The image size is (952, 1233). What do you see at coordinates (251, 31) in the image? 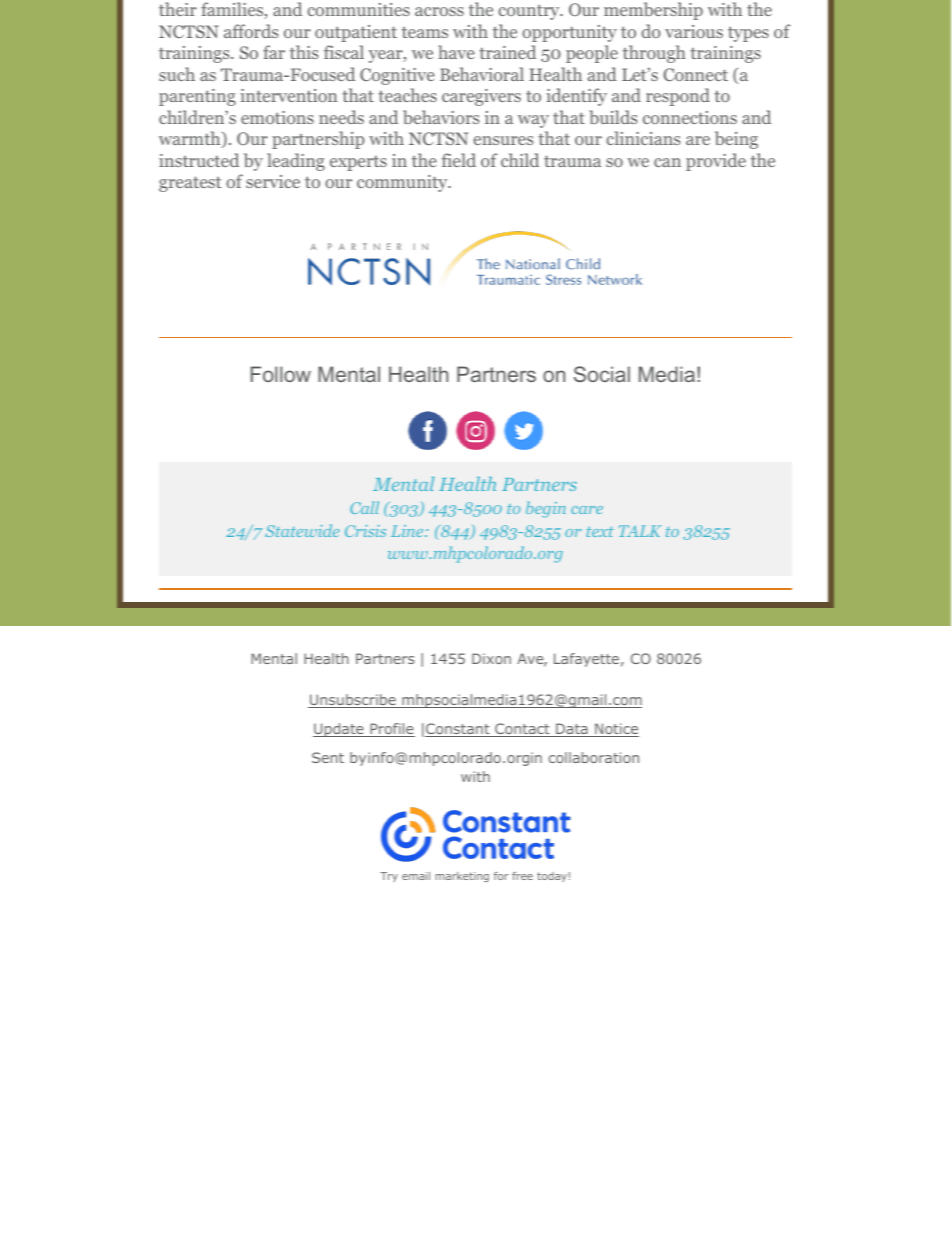
I see `affords` at bounding box center [251, 31].
